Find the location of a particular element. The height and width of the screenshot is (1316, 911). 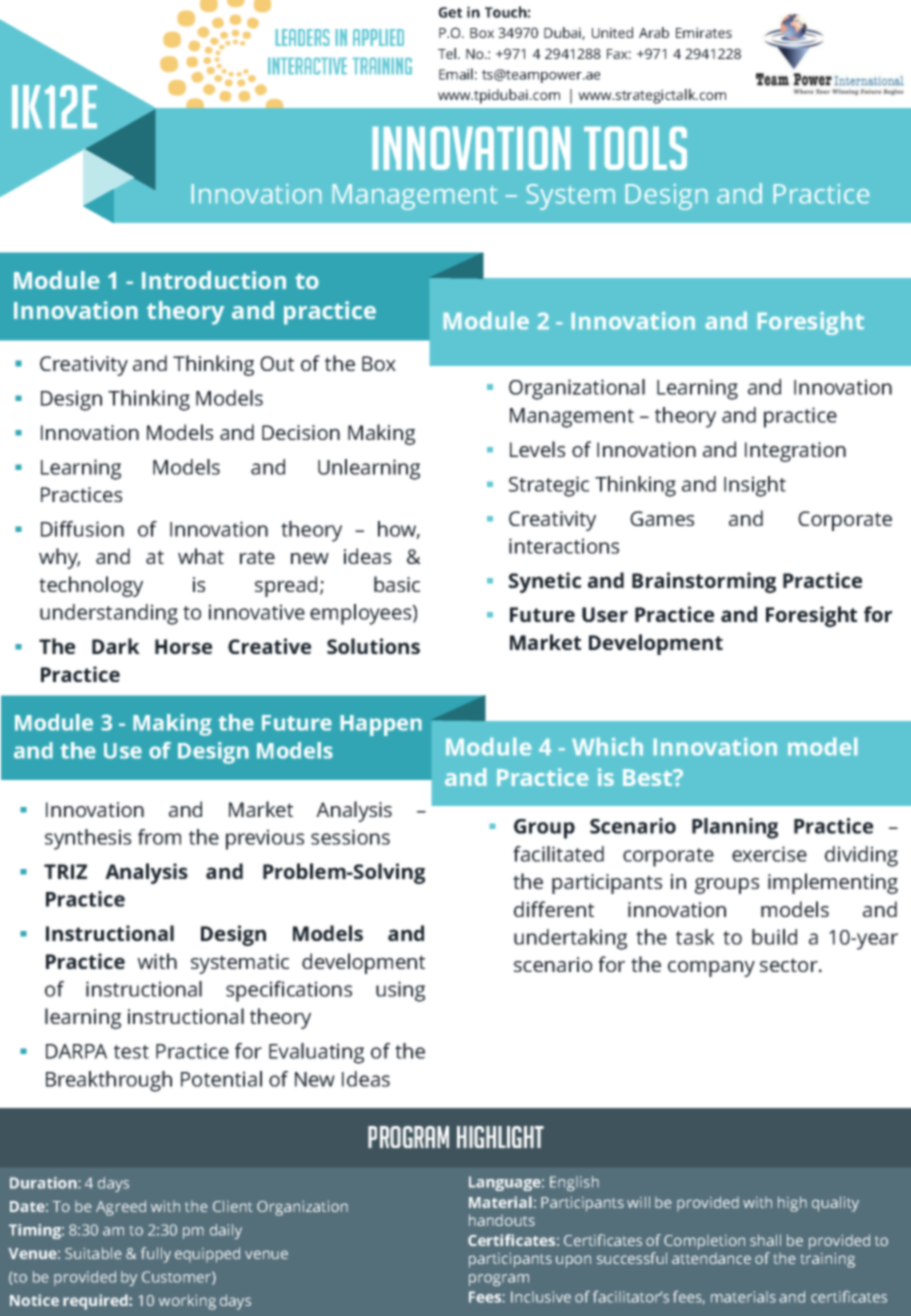

Arab is located at coordinates (654, 32).
